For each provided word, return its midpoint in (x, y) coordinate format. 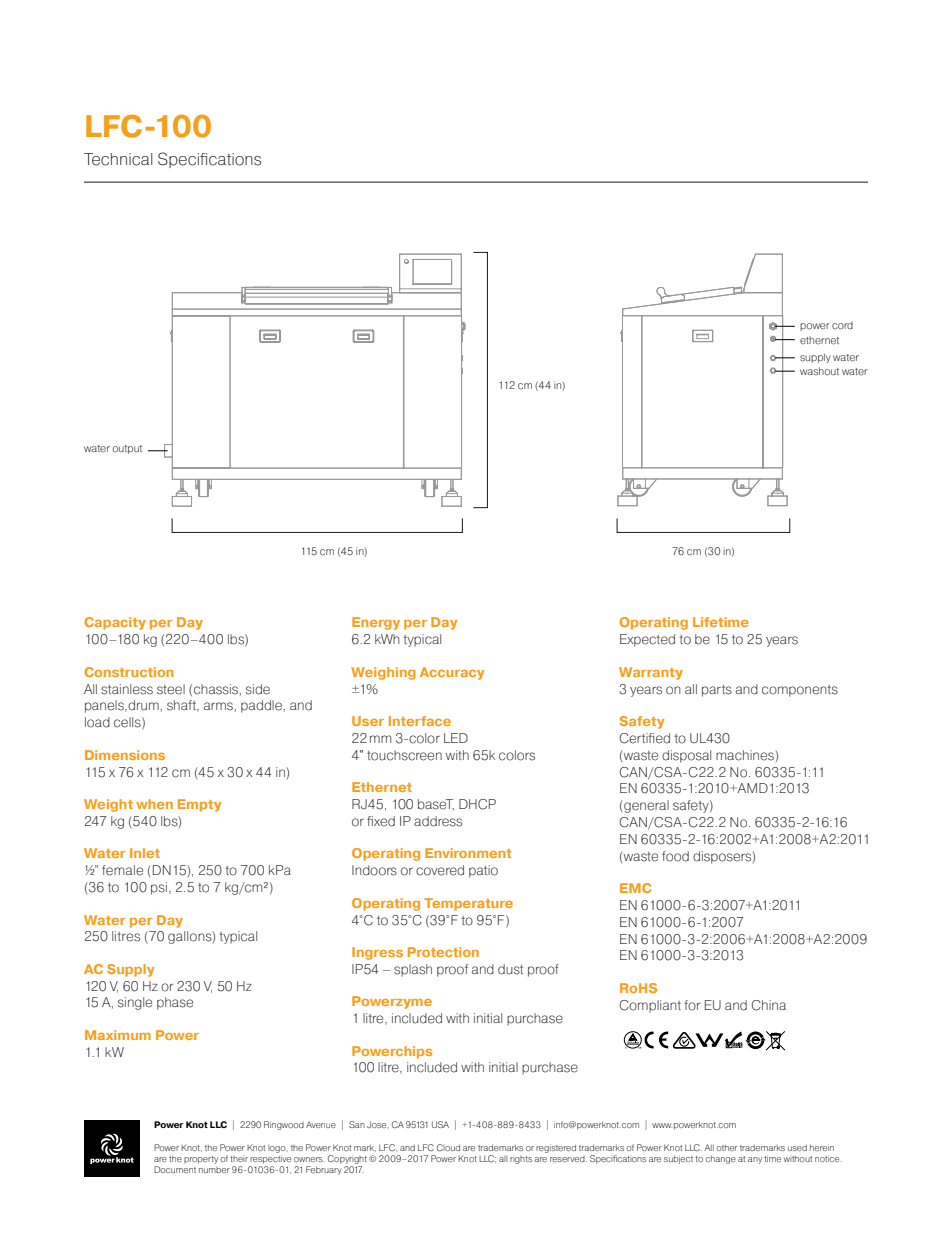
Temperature (468, 904)
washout (819, 371)
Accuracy (452, 673)
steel (171, 689)
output (127, 449)
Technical (118, 159)
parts (717, 691)
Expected (647, 640)
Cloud (448, 1147)
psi (159, 888)
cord (842, 325)
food (675, 856)
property (201, 1160)
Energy (376, 623)
